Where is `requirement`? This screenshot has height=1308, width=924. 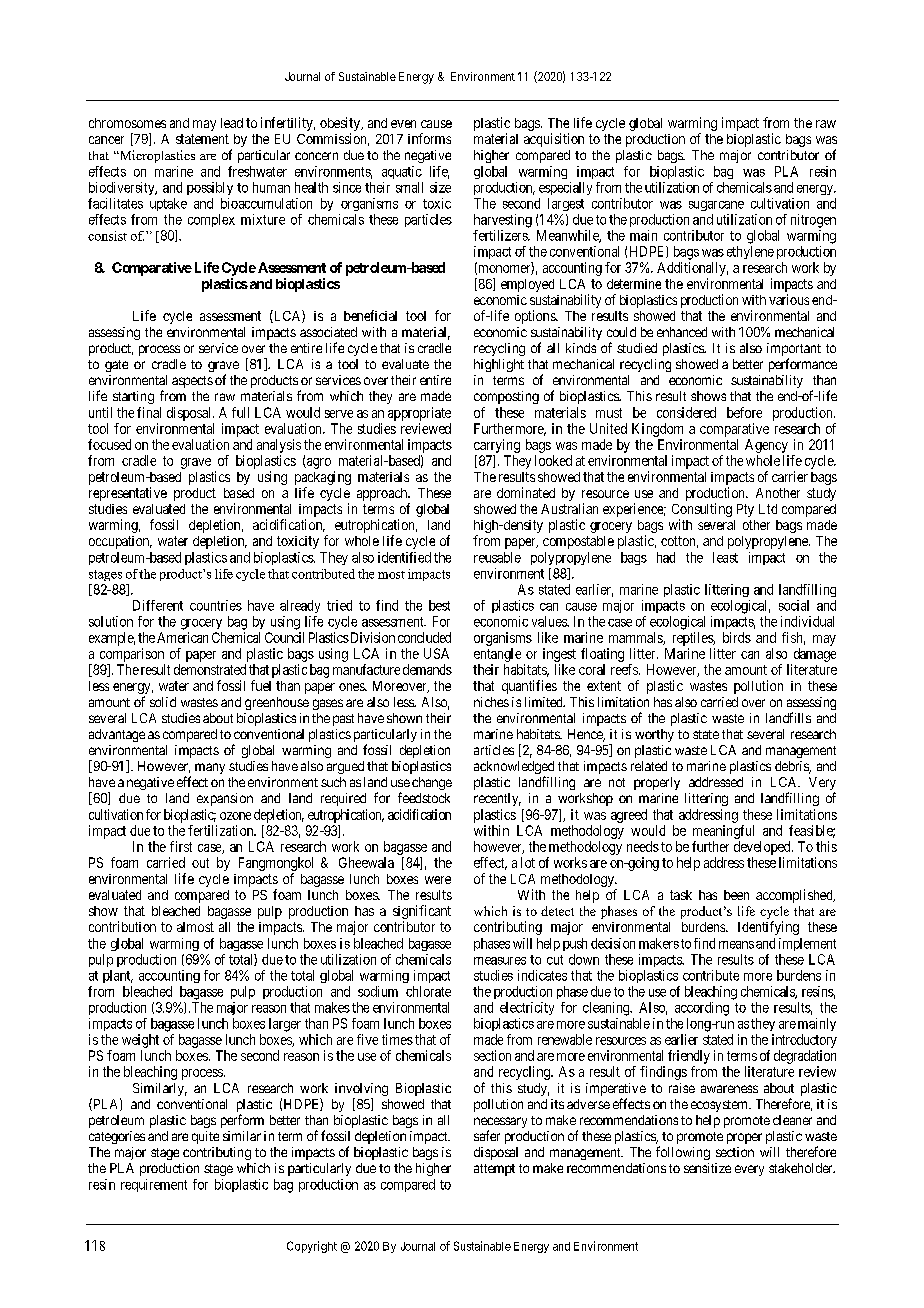 requirement is located at coordinates (154, 1185).
